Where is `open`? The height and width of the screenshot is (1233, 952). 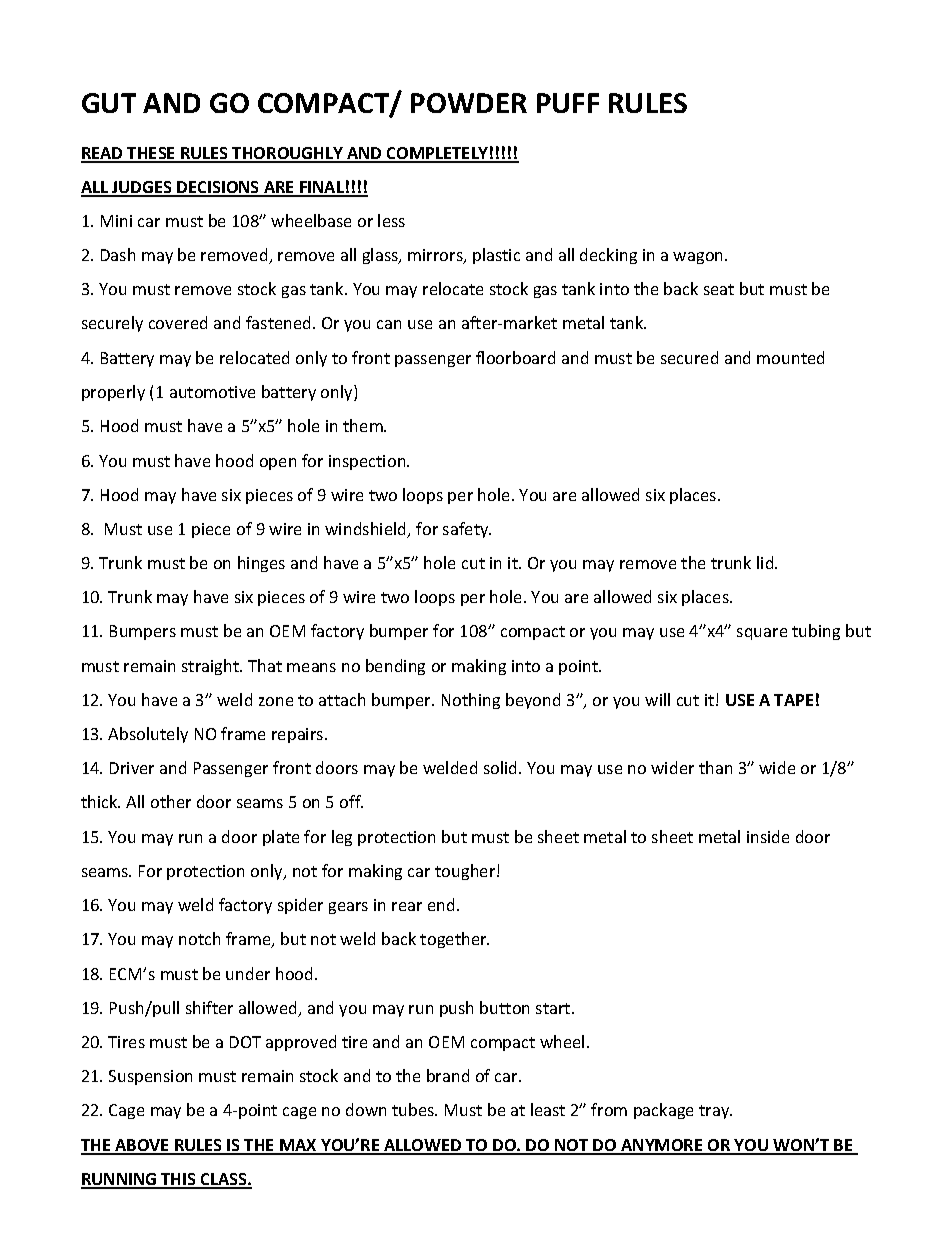
open is located at coordinates (278, 464).
